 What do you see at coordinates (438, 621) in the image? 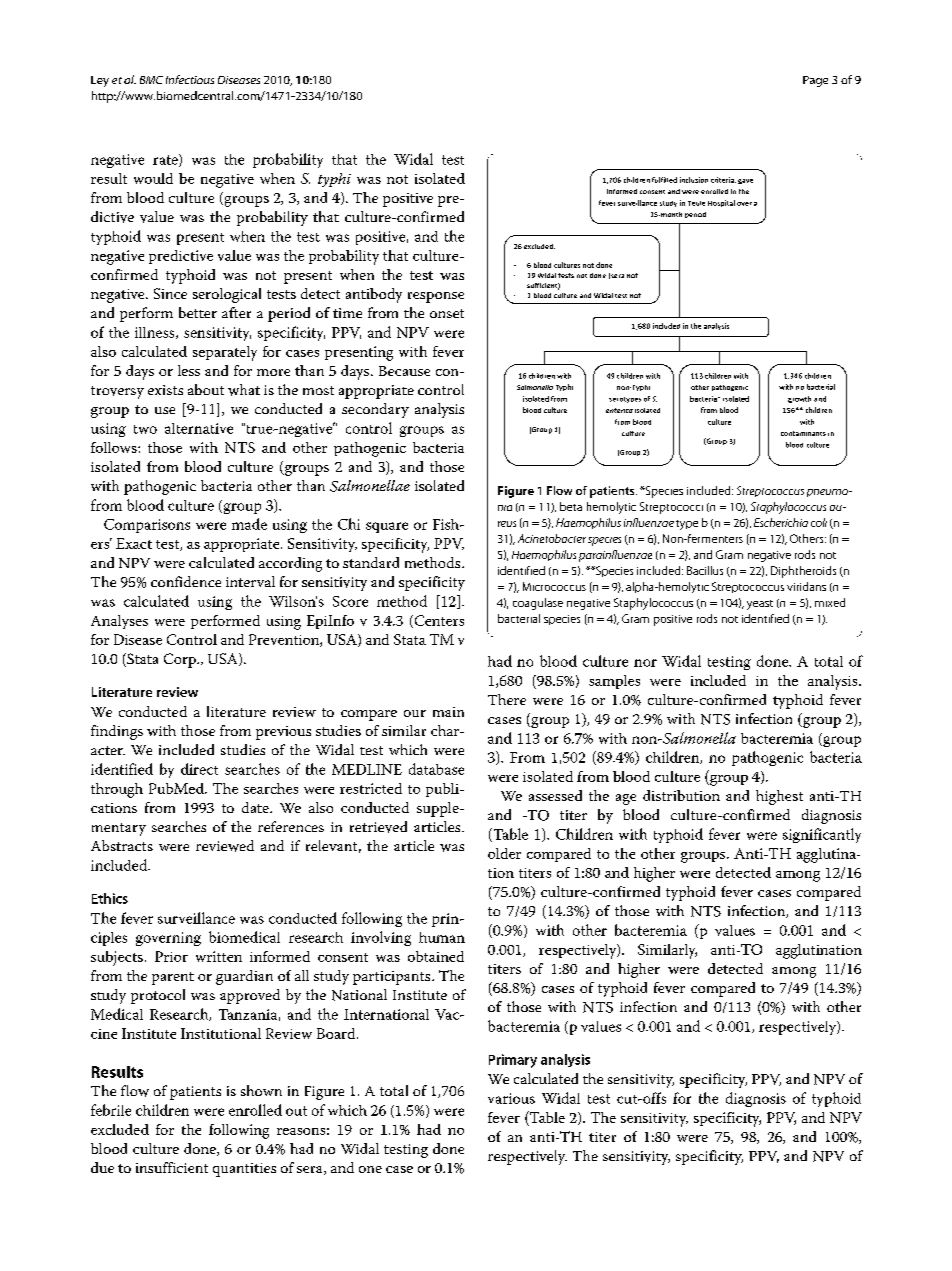
I see `Centers` at bounding box center [438, 621].
